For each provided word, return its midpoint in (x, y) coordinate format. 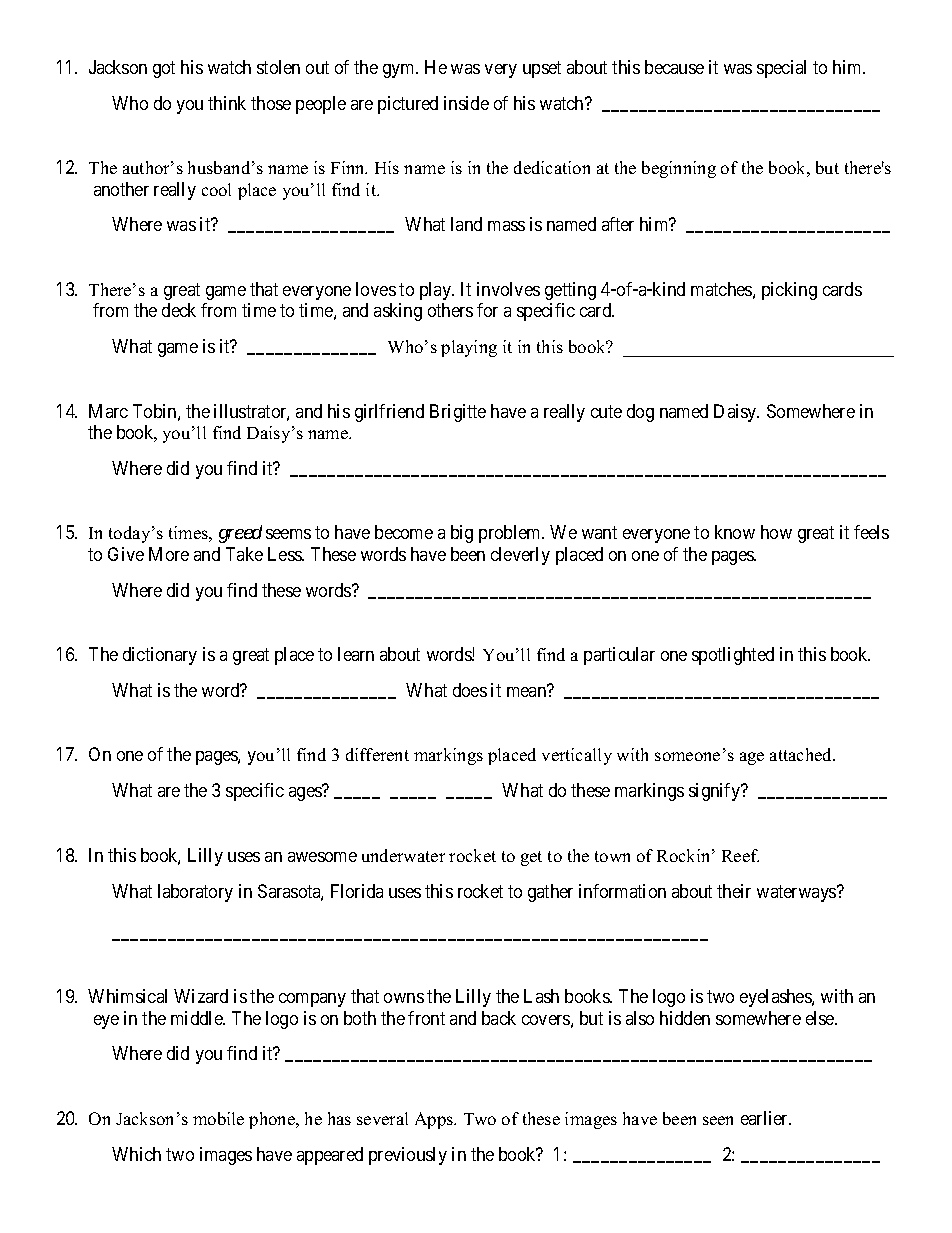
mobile (218, 1118)
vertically (577, 756)
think (227, 103)
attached (802, 754)
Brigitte (458, 413)
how (776, 532)
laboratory (195, 893)
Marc (108, 411)
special (781, 69)
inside (466, 103)
